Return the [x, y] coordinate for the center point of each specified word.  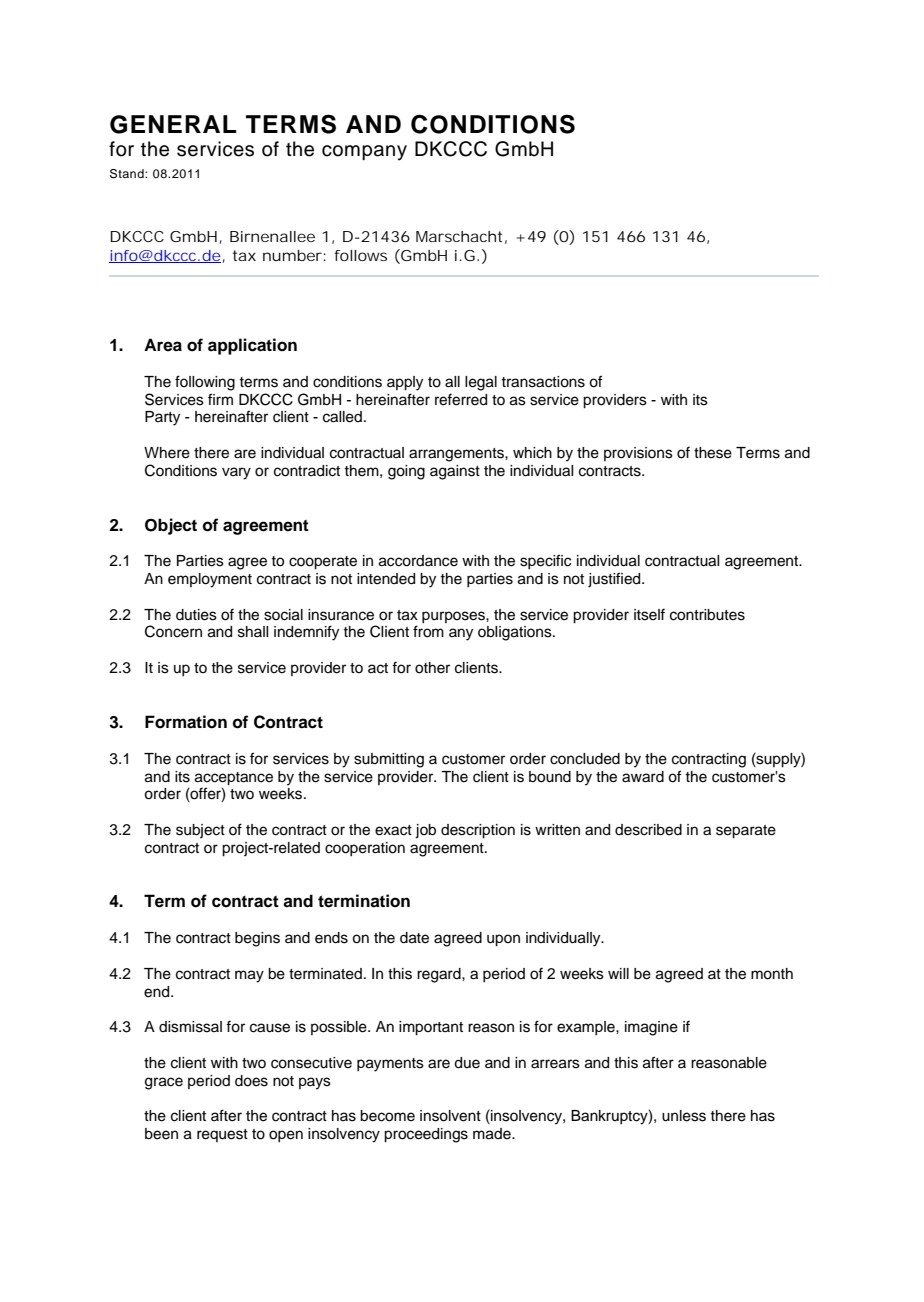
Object [171, 526]
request [222, 1135]
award [643, 777]
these [713, 453]
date [414, 938]
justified [615, 580]
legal [481, 383]
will [618, 973]
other [432, 668]
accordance [418, 561]
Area [163, 345]
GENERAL [173, 124]
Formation [186, 722]
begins [257, 939]
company [364, 153]
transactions [543, 382]
